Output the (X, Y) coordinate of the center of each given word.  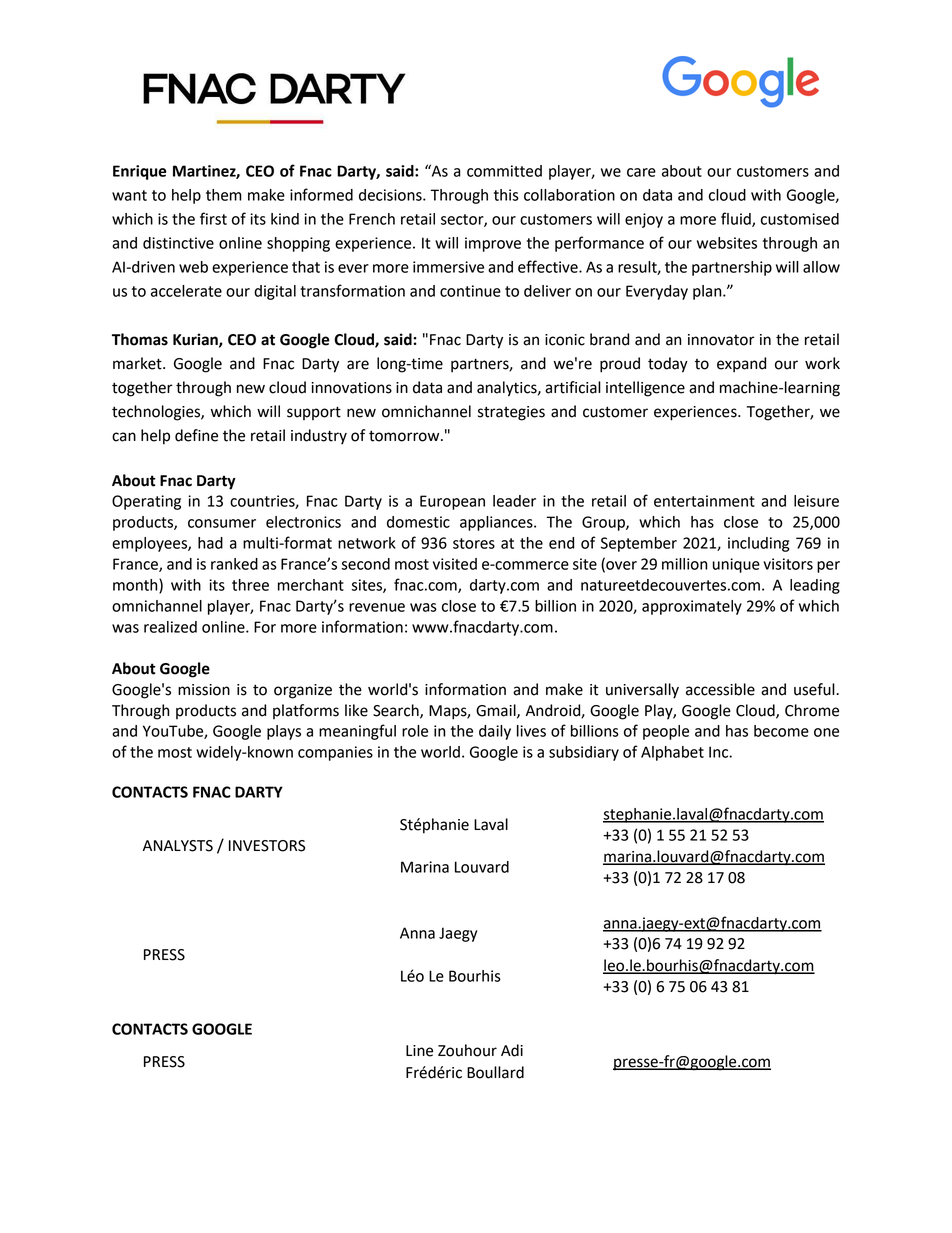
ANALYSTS (178, 846)
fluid (737, 219)
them (224, 195)
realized (170, 627)
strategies (511, 413)
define (196, 435)
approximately (692, 607)
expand (741, 365)
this (506, 195)
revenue (377, 607)
